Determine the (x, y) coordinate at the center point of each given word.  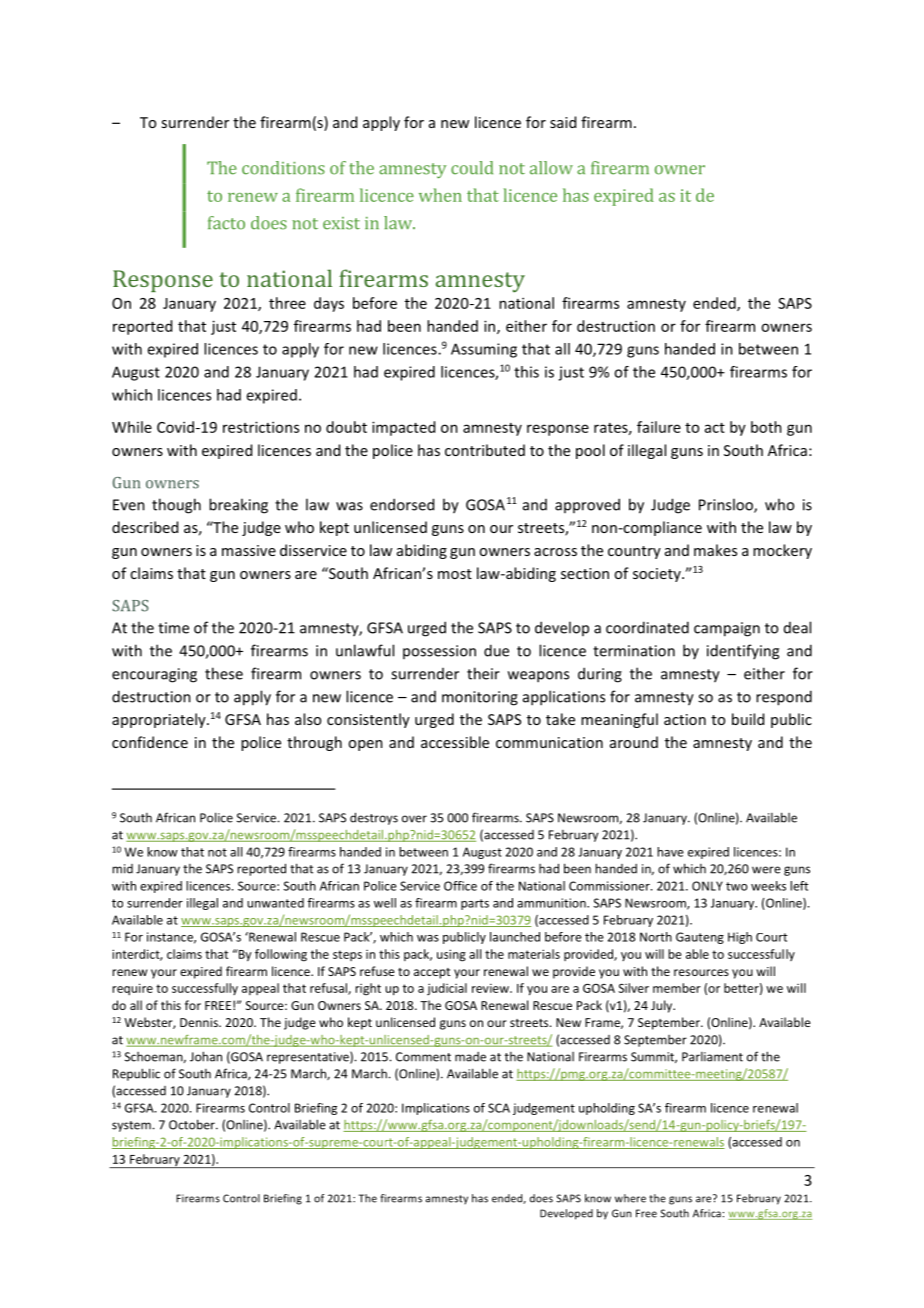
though (176, 506)
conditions (283, 168)
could (472, 168)
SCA (499, 1108)
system (131, 1126)
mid (122, 869)
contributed (485, 450)
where (630, 1198)
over (414, 819)
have (670, 852)
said (563, 122)
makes (715, 550)
